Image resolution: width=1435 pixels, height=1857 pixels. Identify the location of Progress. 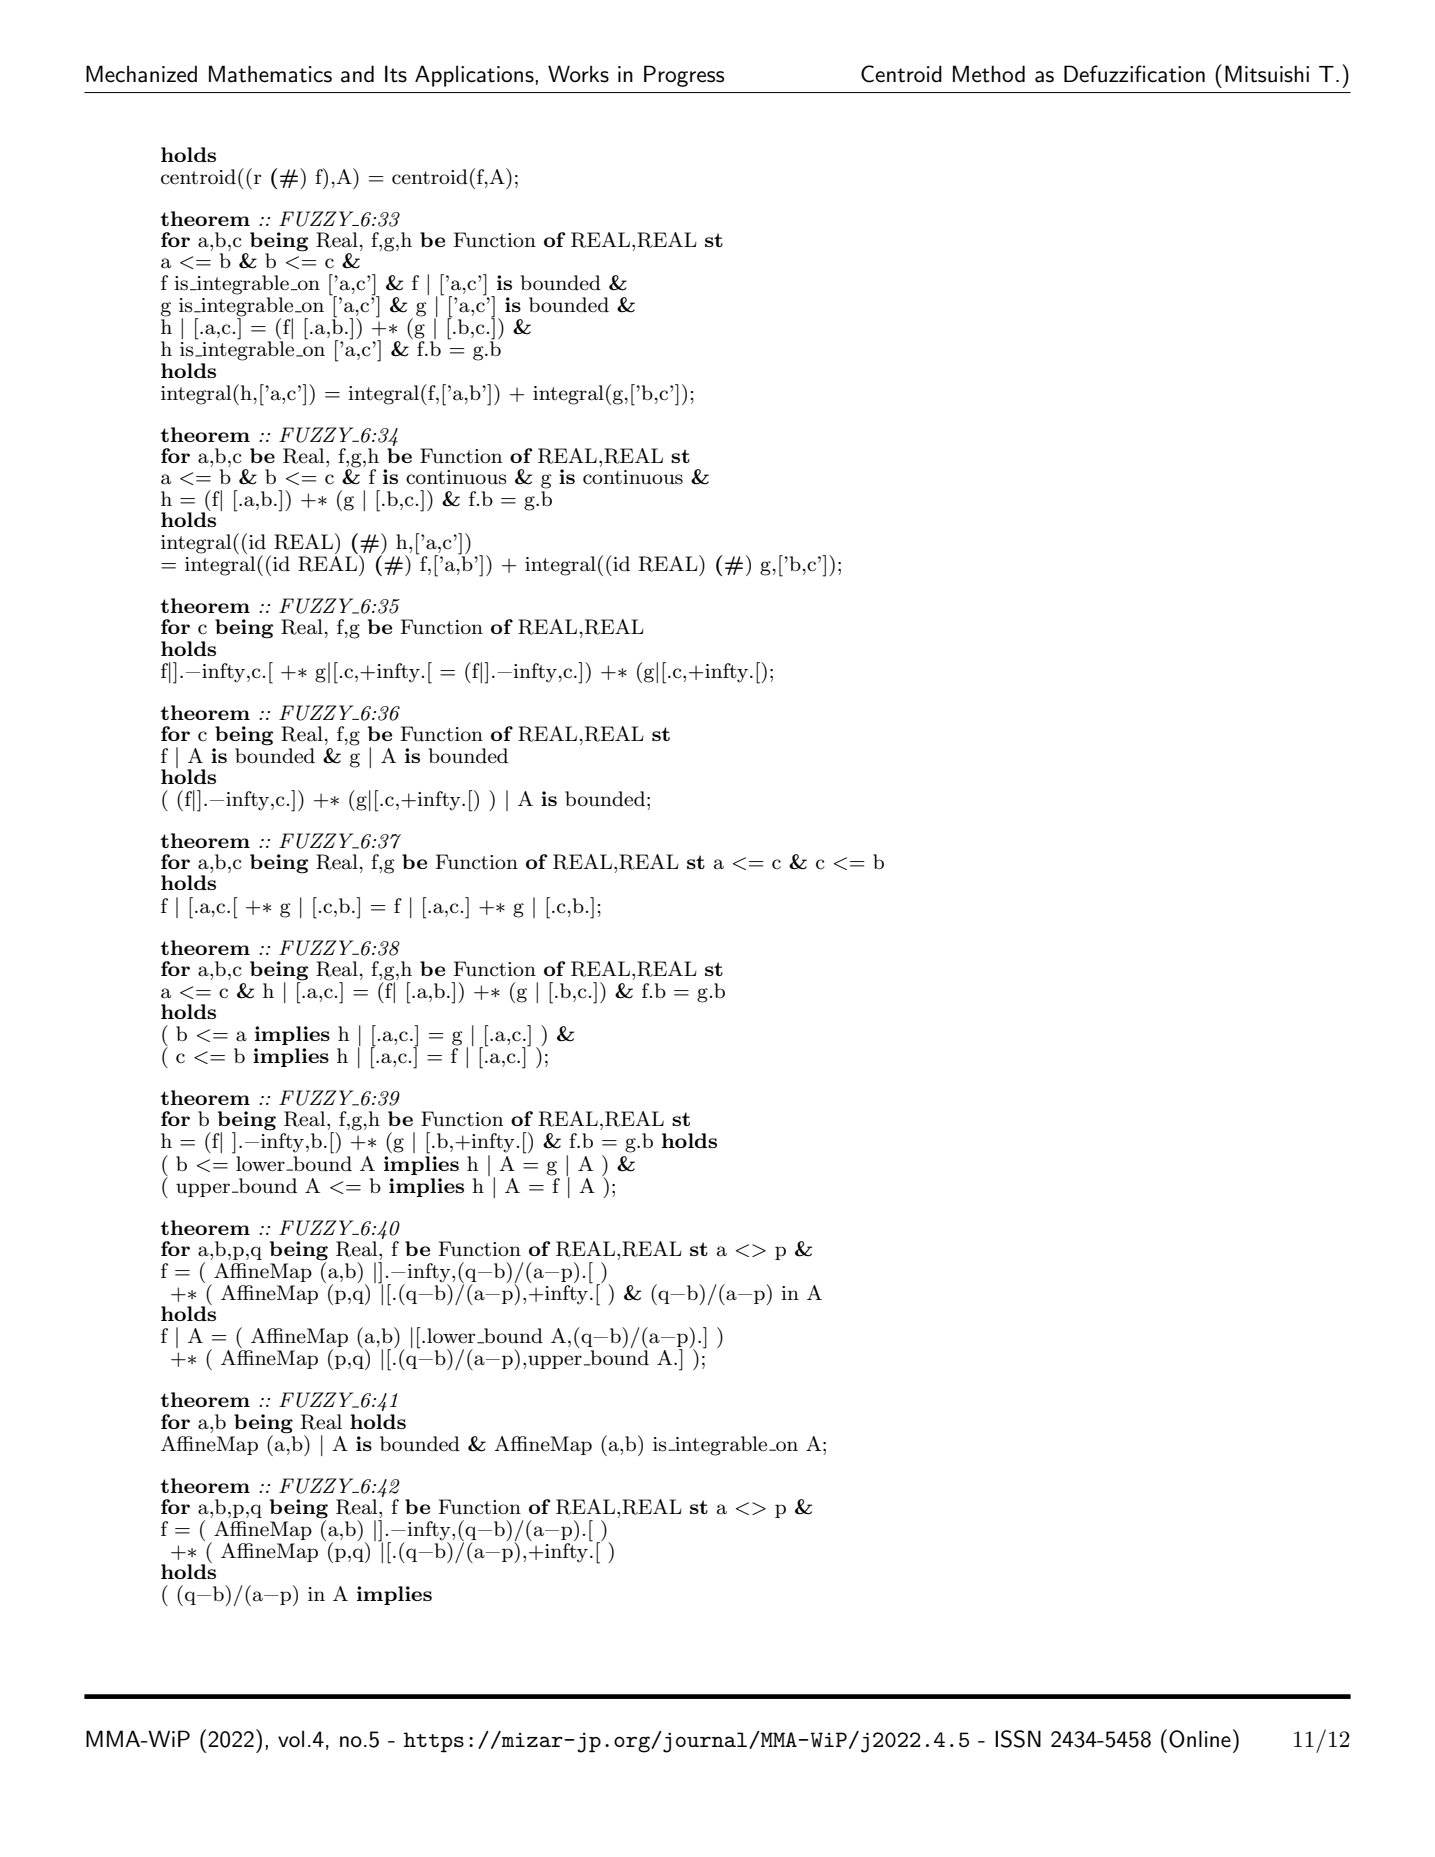
(684, 76).
